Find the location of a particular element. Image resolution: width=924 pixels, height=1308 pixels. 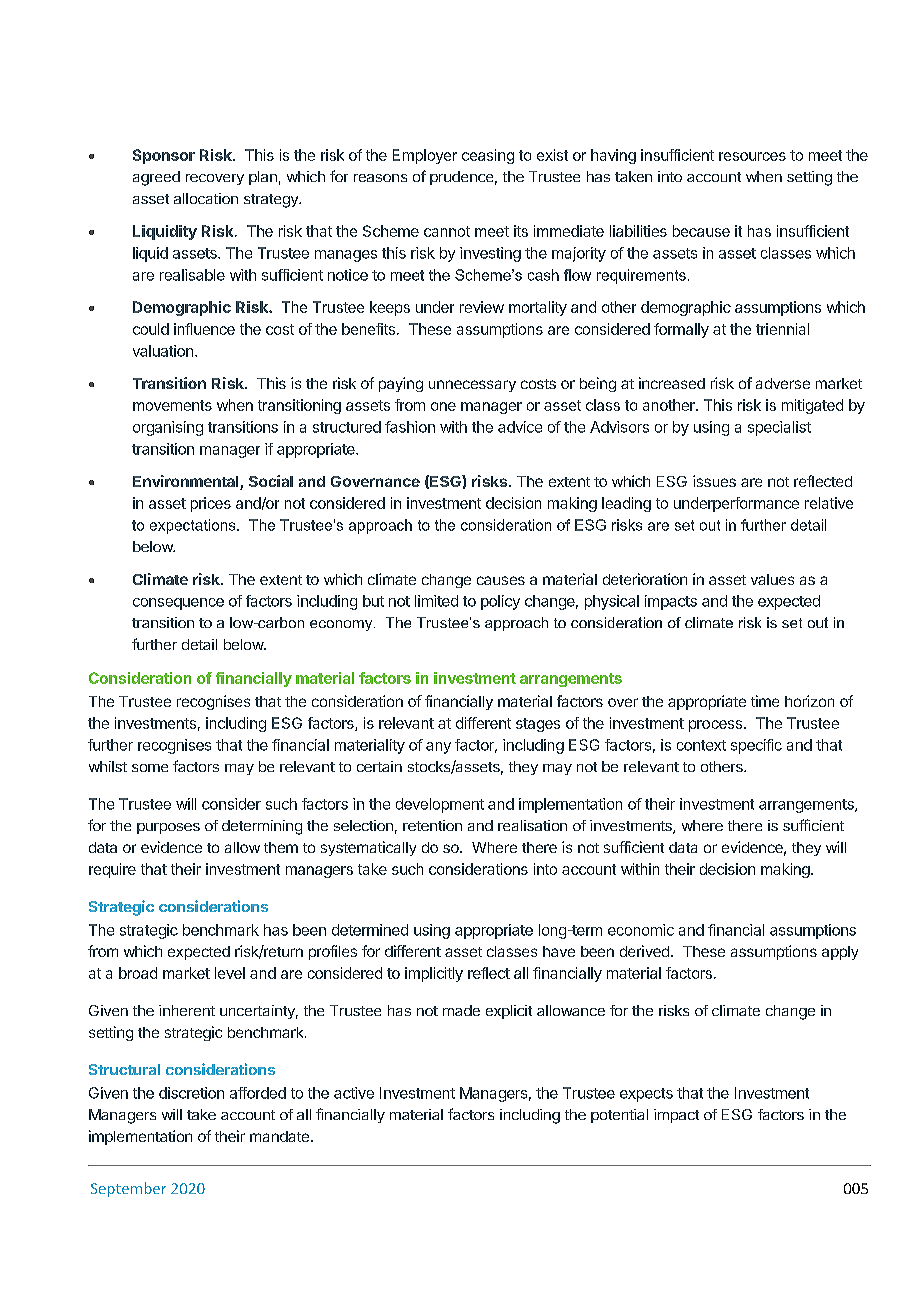

level is located at coordinates (230, 973).
